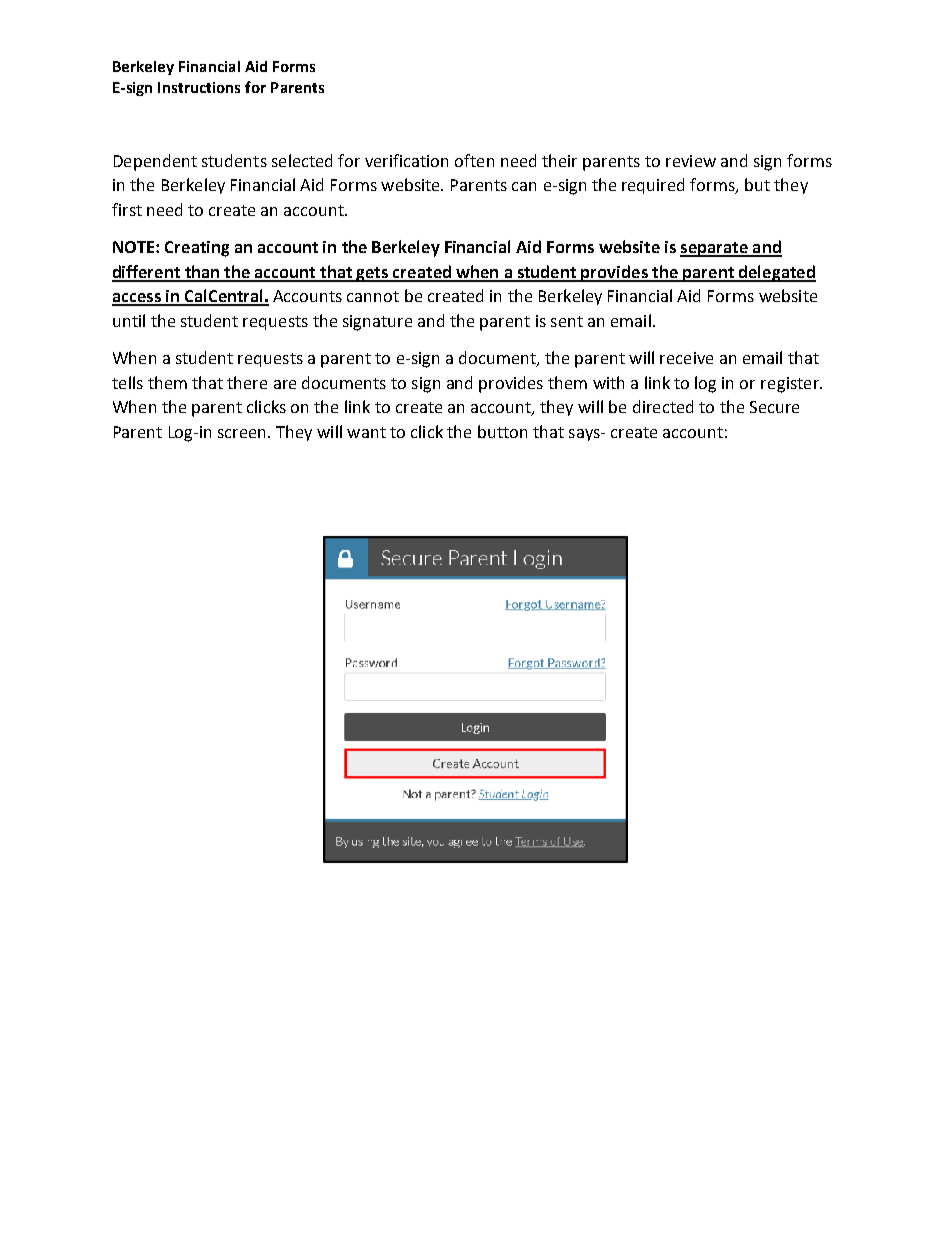 The width and height of the screenshot is (952, 1233). I want to click on required, so click(653, 186).
